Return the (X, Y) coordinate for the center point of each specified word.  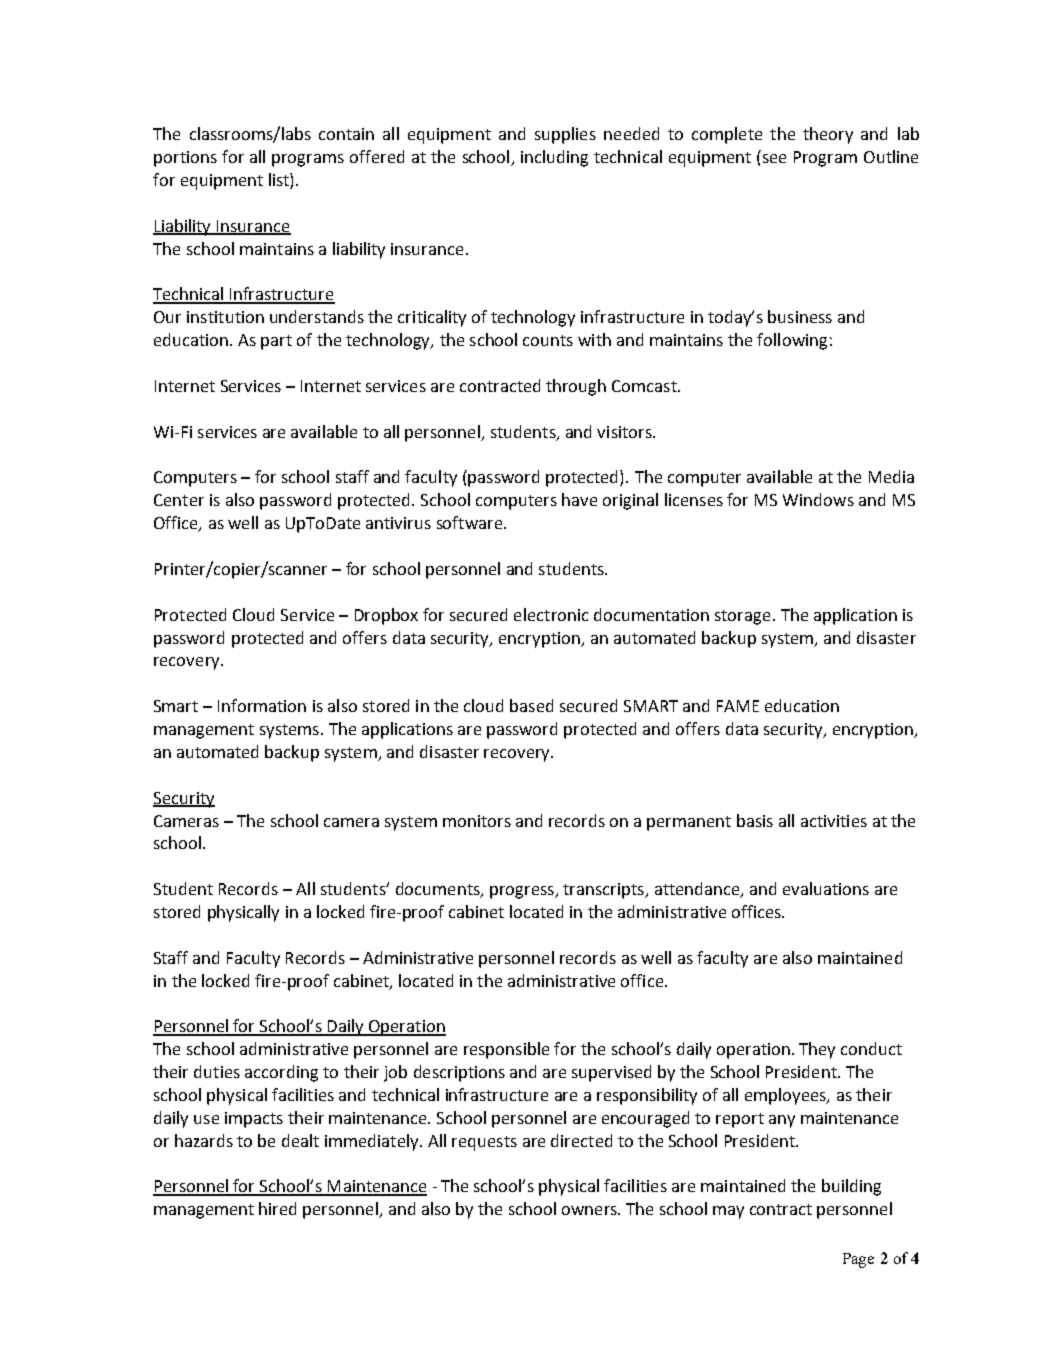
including (554, 158)
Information (262, 705)
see (774, 158)
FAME (738, 706)
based (531, 705)
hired (277, 1208)
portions (185, 159)
